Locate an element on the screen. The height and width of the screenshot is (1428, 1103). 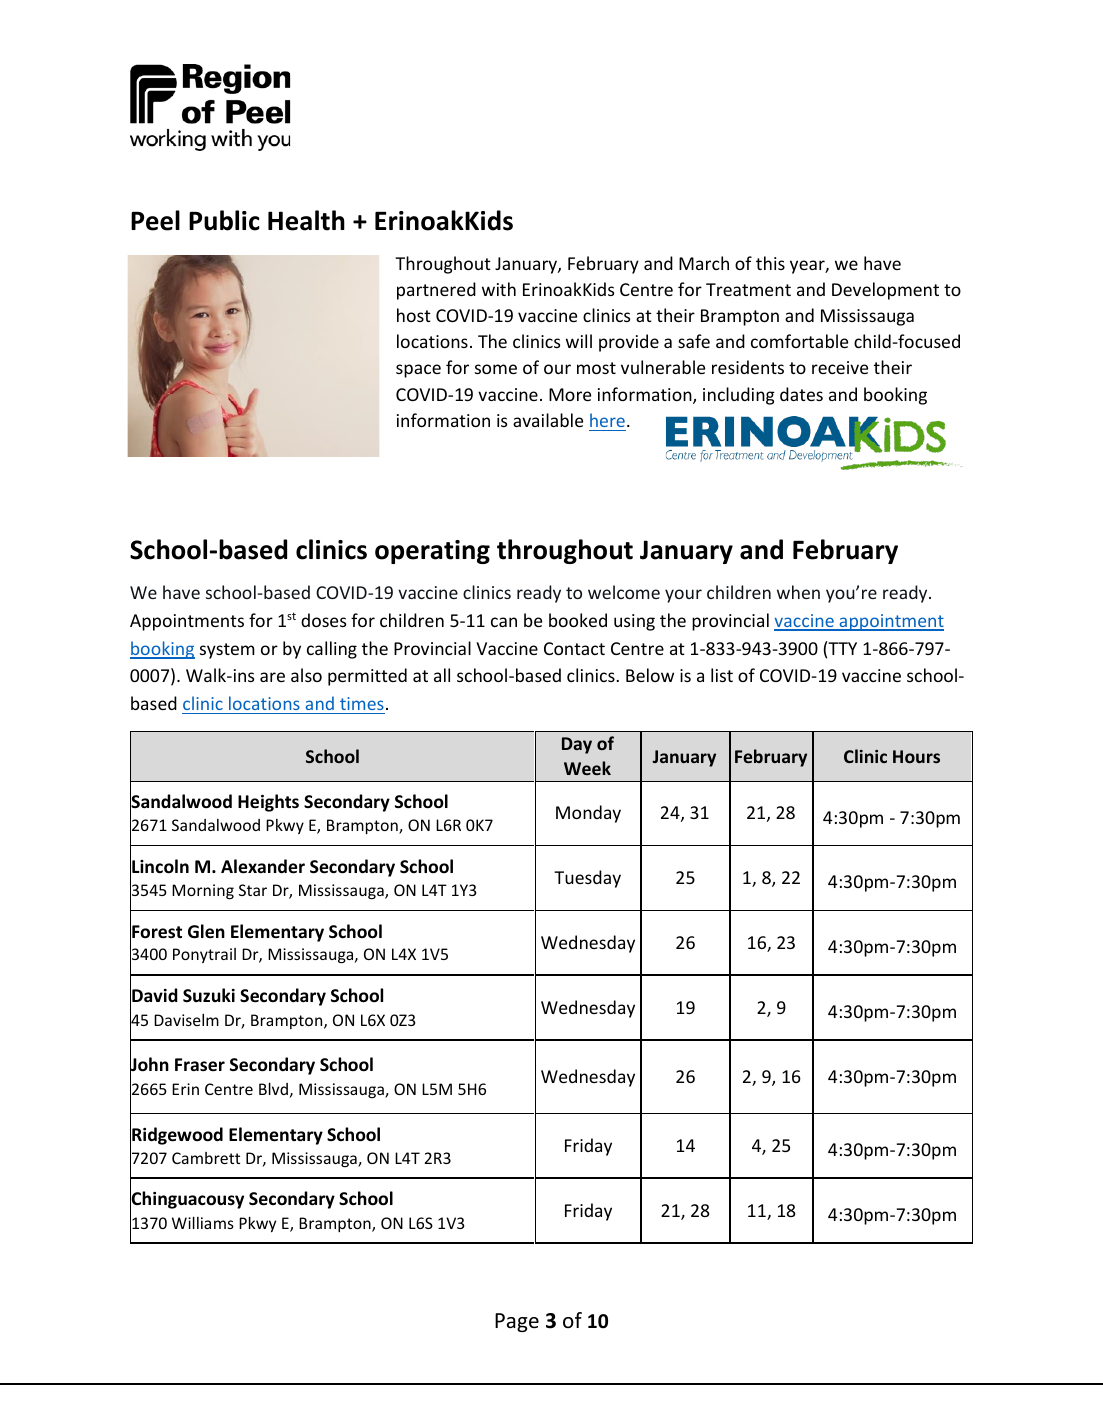
can is located at coordinates (504, 622).
